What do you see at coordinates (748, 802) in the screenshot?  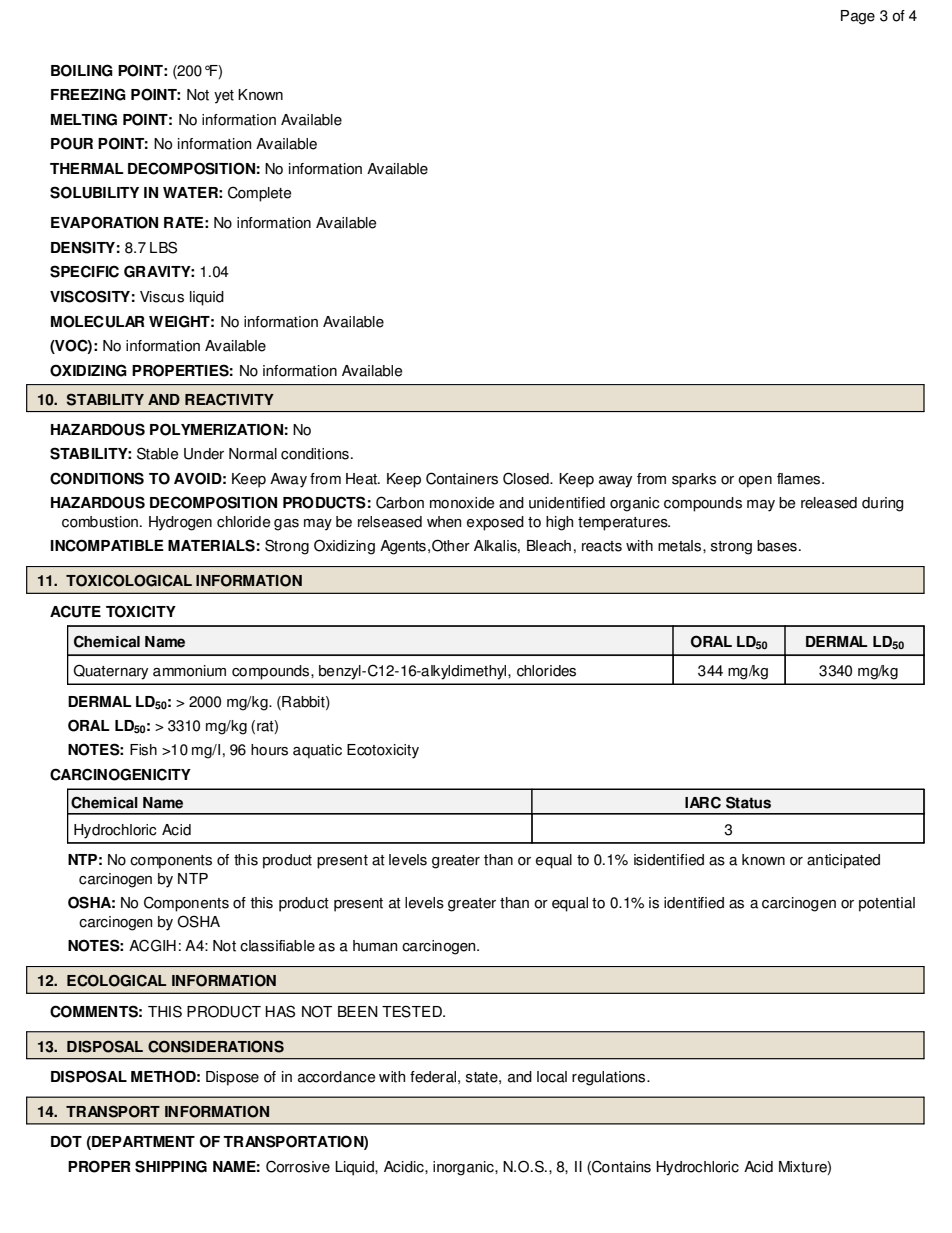 I see `Status` at bounding box center [748, 802].
